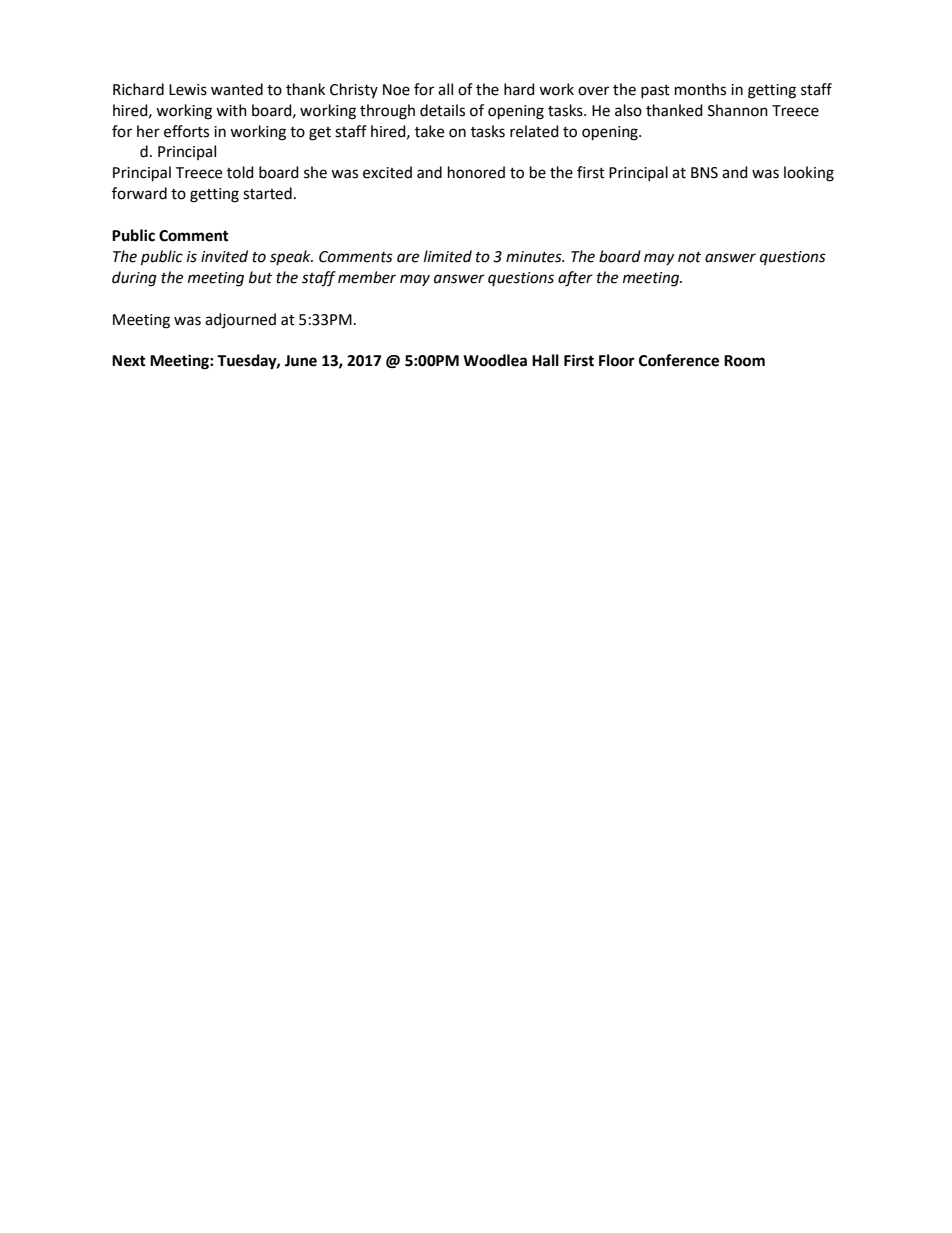 This page has width=952, height=1233. What do you see at coordinates (700, 89) in the page?
I see `months` at bounding box center [700, 89].
